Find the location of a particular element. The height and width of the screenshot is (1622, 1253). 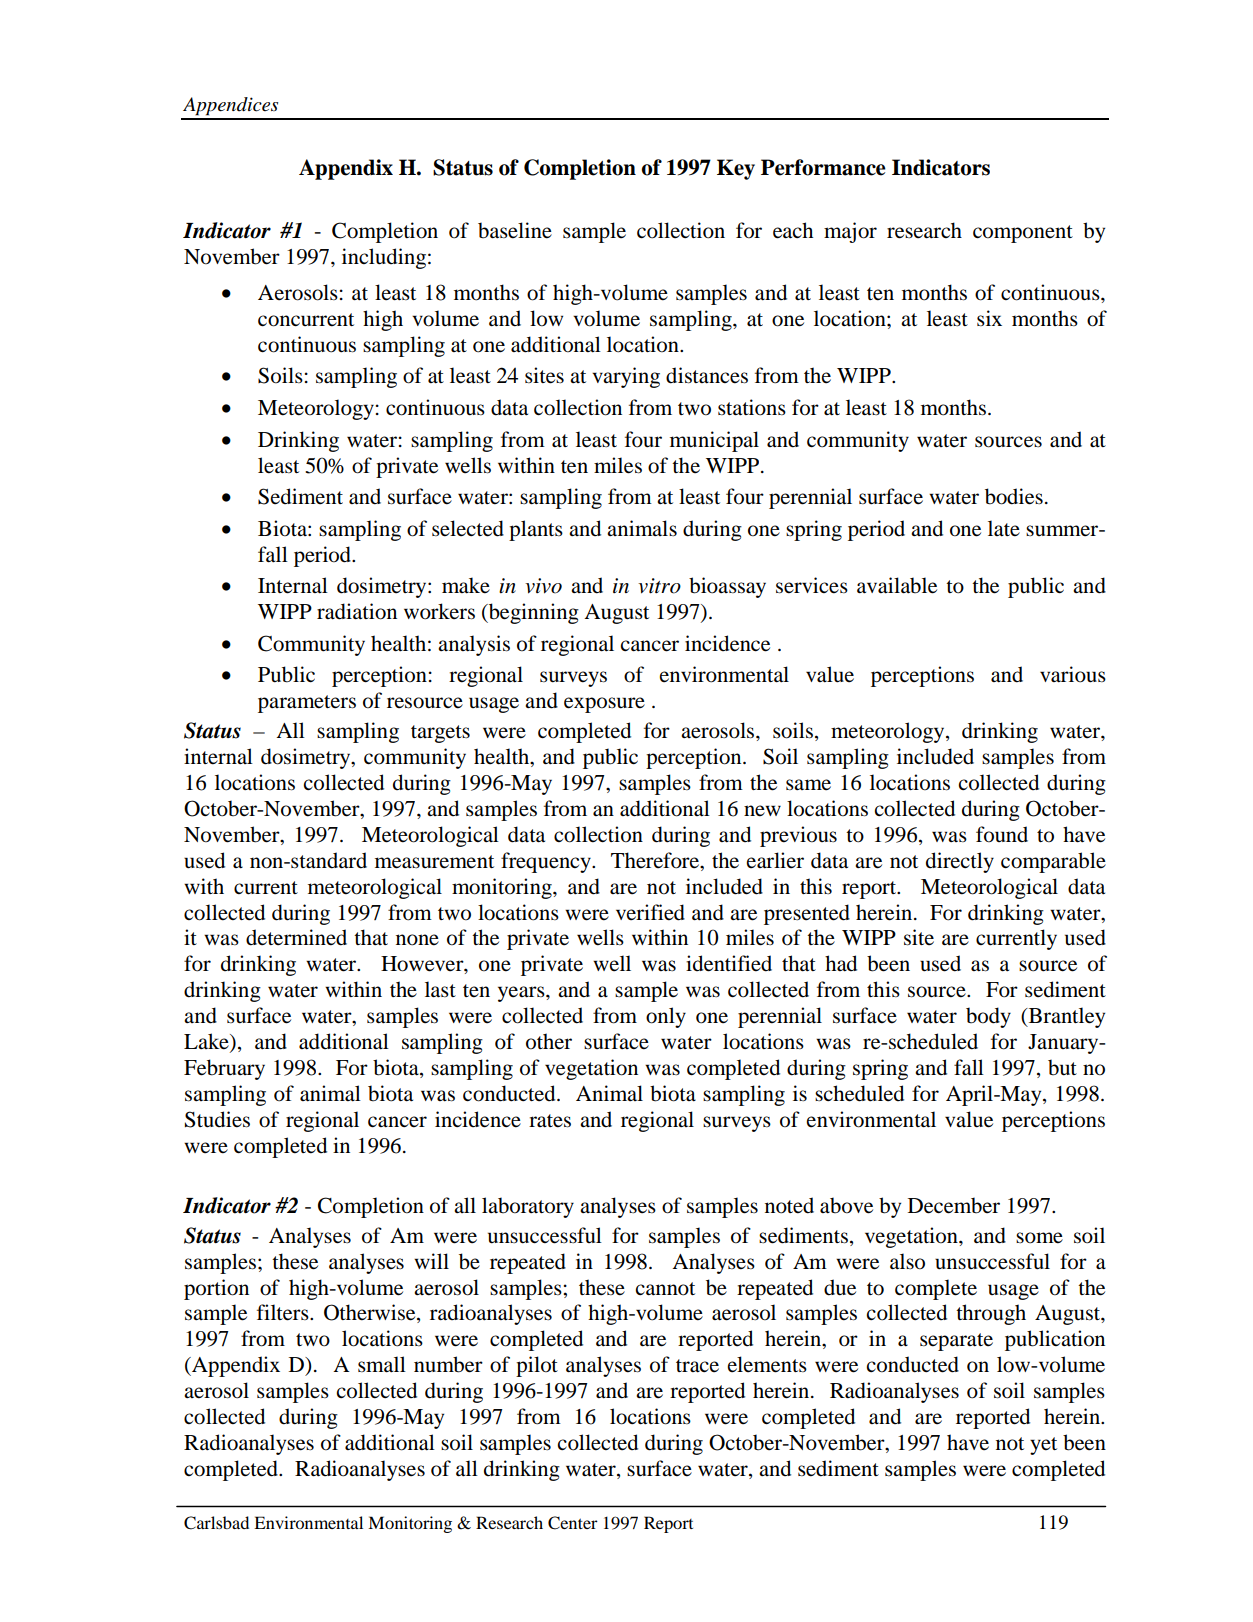

determined is located at coordinates (296, 937).
